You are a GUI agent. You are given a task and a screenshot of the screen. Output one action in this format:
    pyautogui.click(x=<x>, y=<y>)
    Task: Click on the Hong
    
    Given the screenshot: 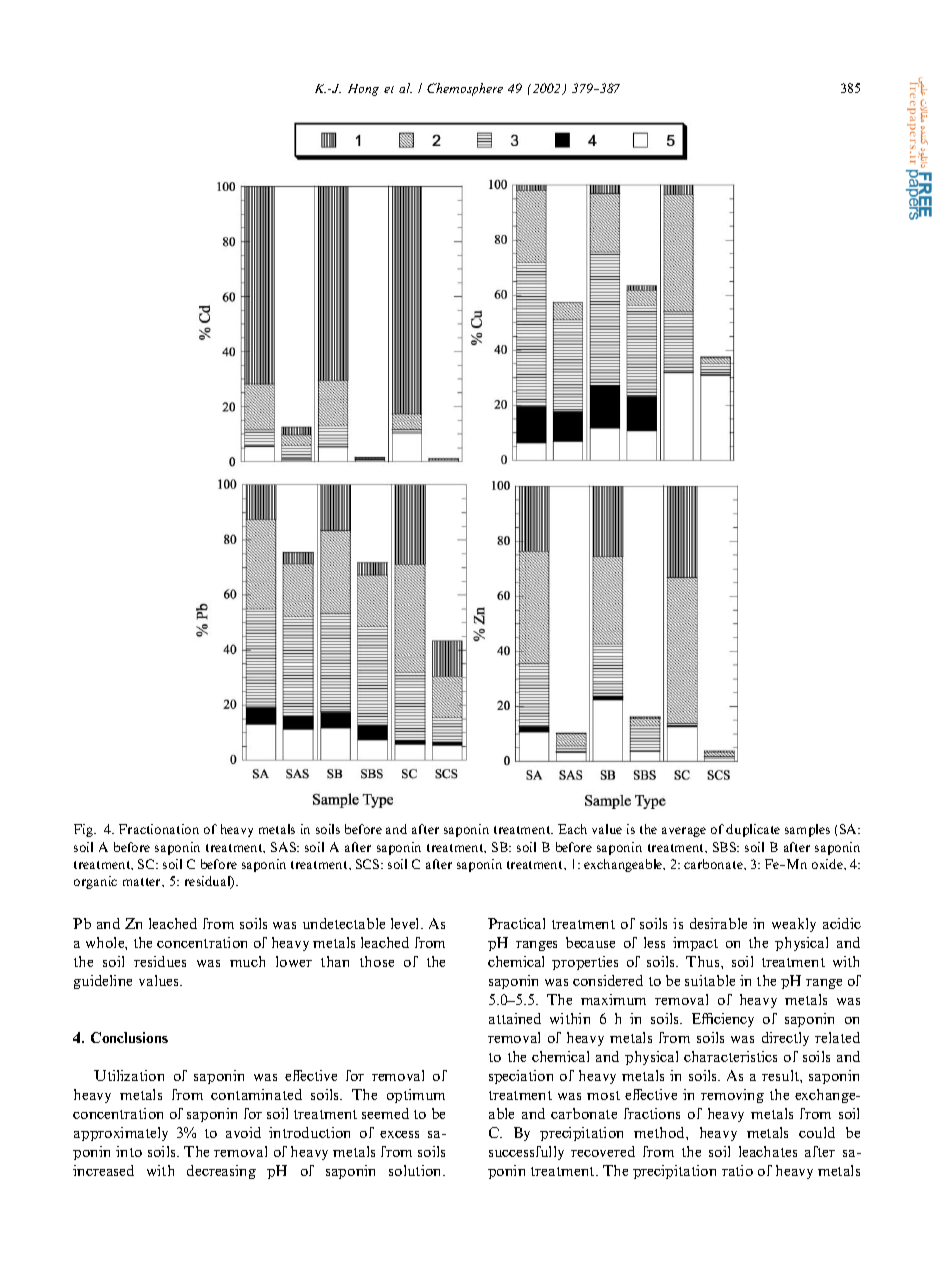 What is the action you would take?
    pyautogui.click(x=363, y=90)
